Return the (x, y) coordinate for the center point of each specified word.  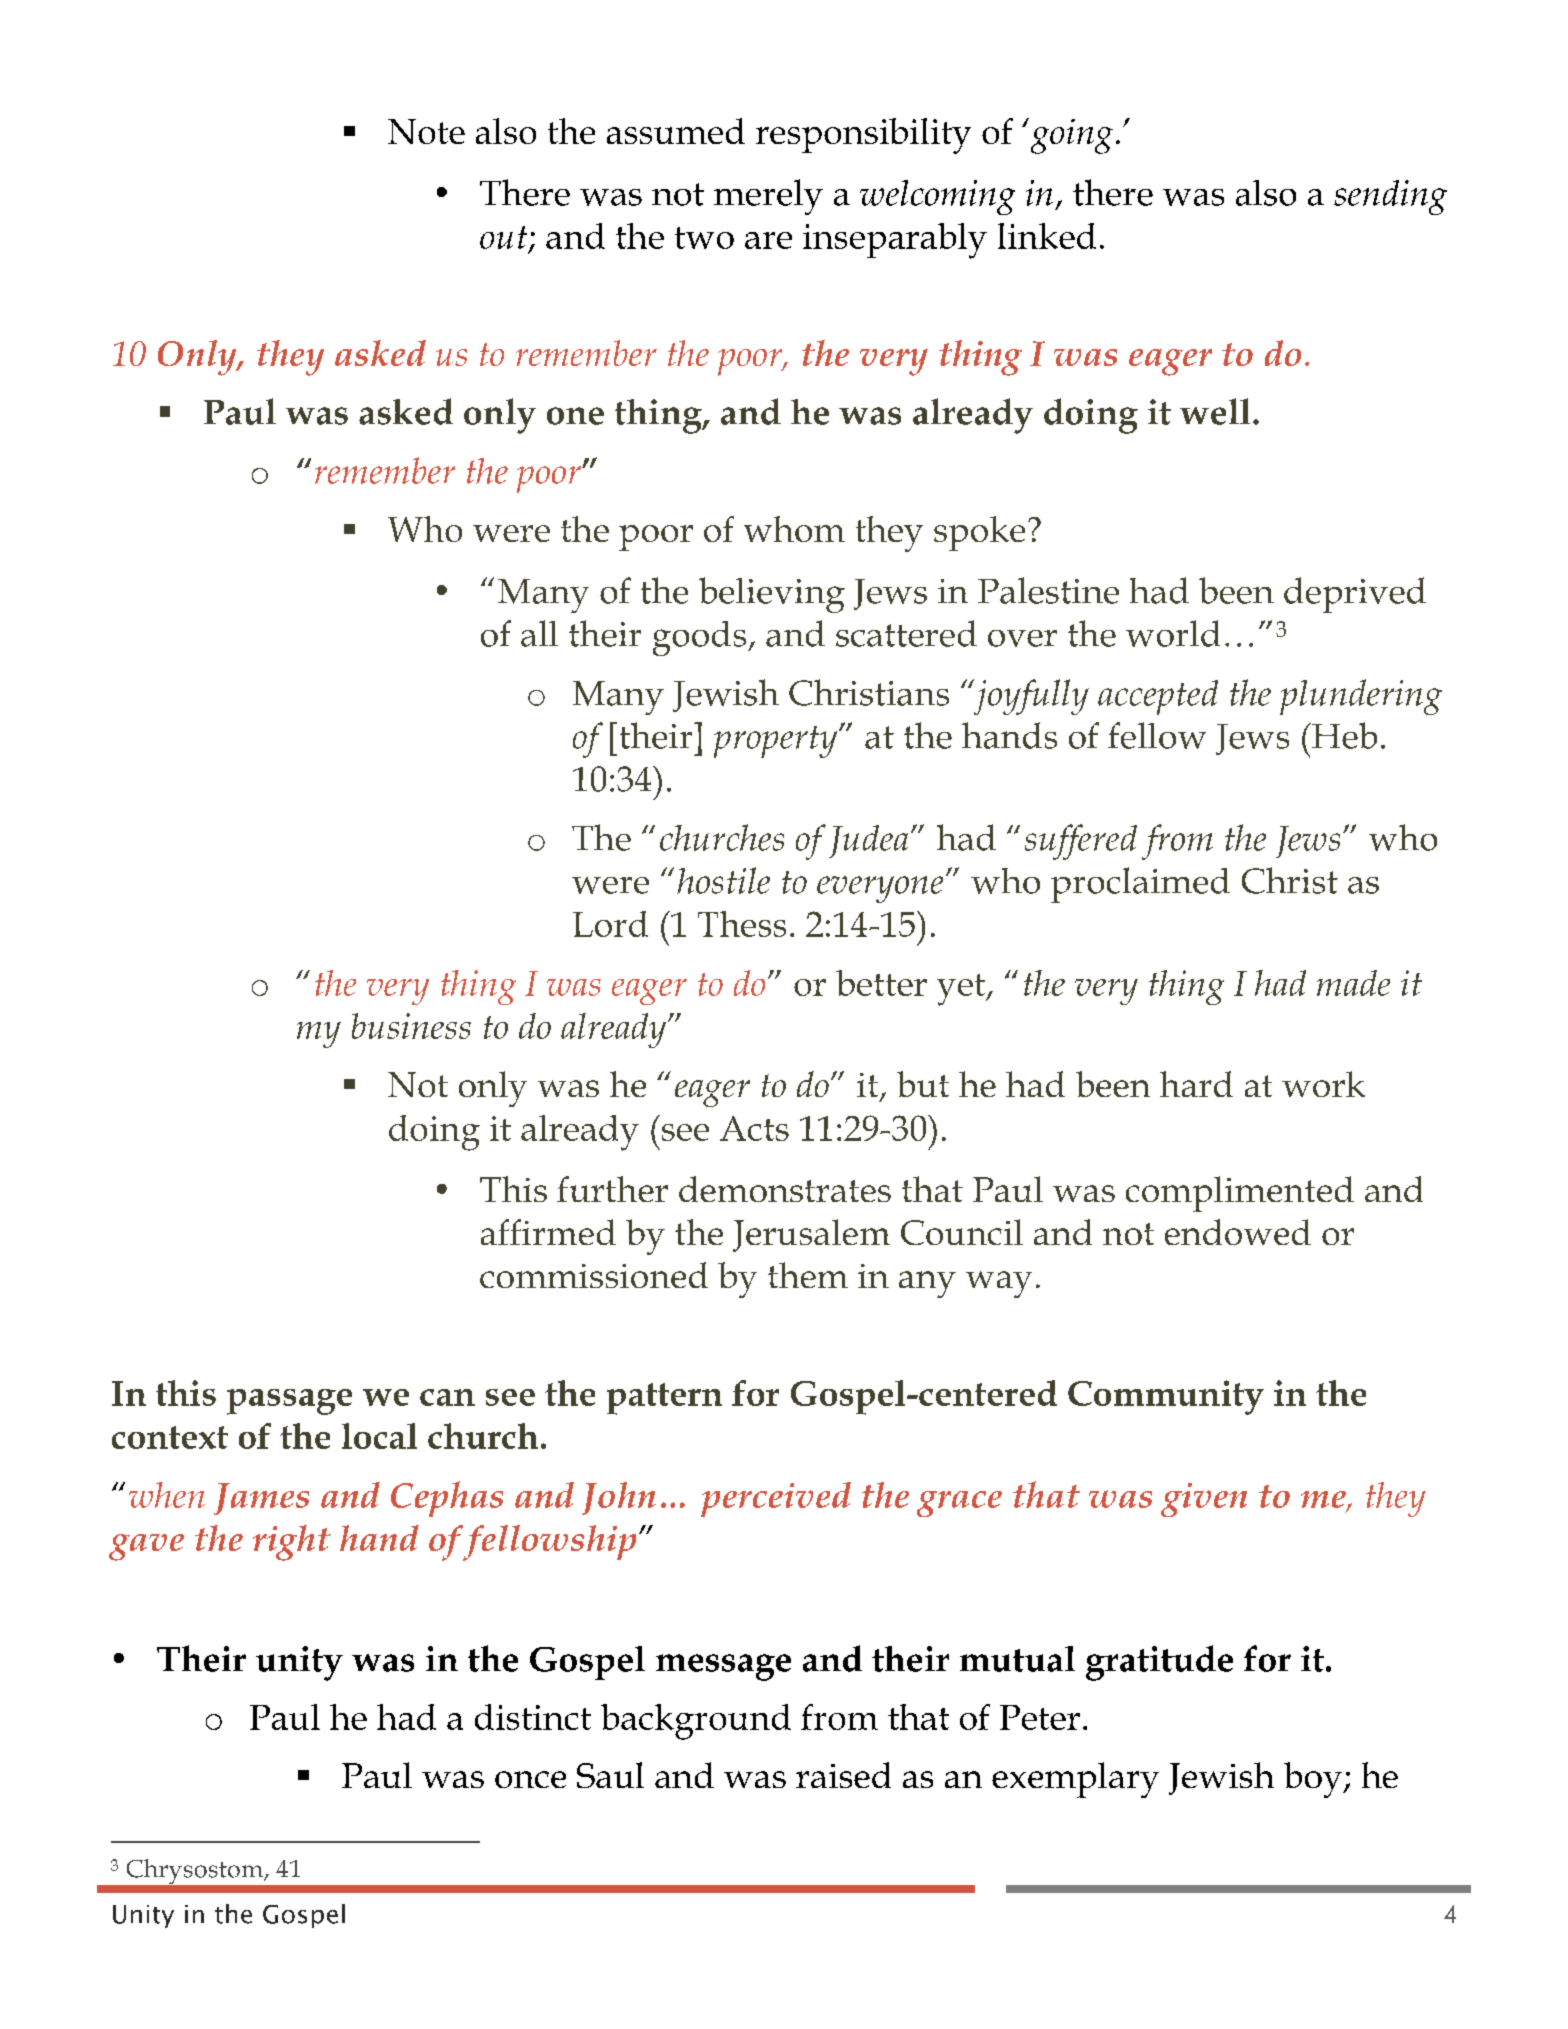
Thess (742, 924)
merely (768, 197)
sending (1390, 197)
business (411, 1026)
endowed (1238, 1232)
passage (289, 1402)
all (539, 633)
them (808, 1275)
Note (426, 131)
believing (772, 595)
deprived (1355, 595)
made (1353, 983)
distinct (533, 1717)
